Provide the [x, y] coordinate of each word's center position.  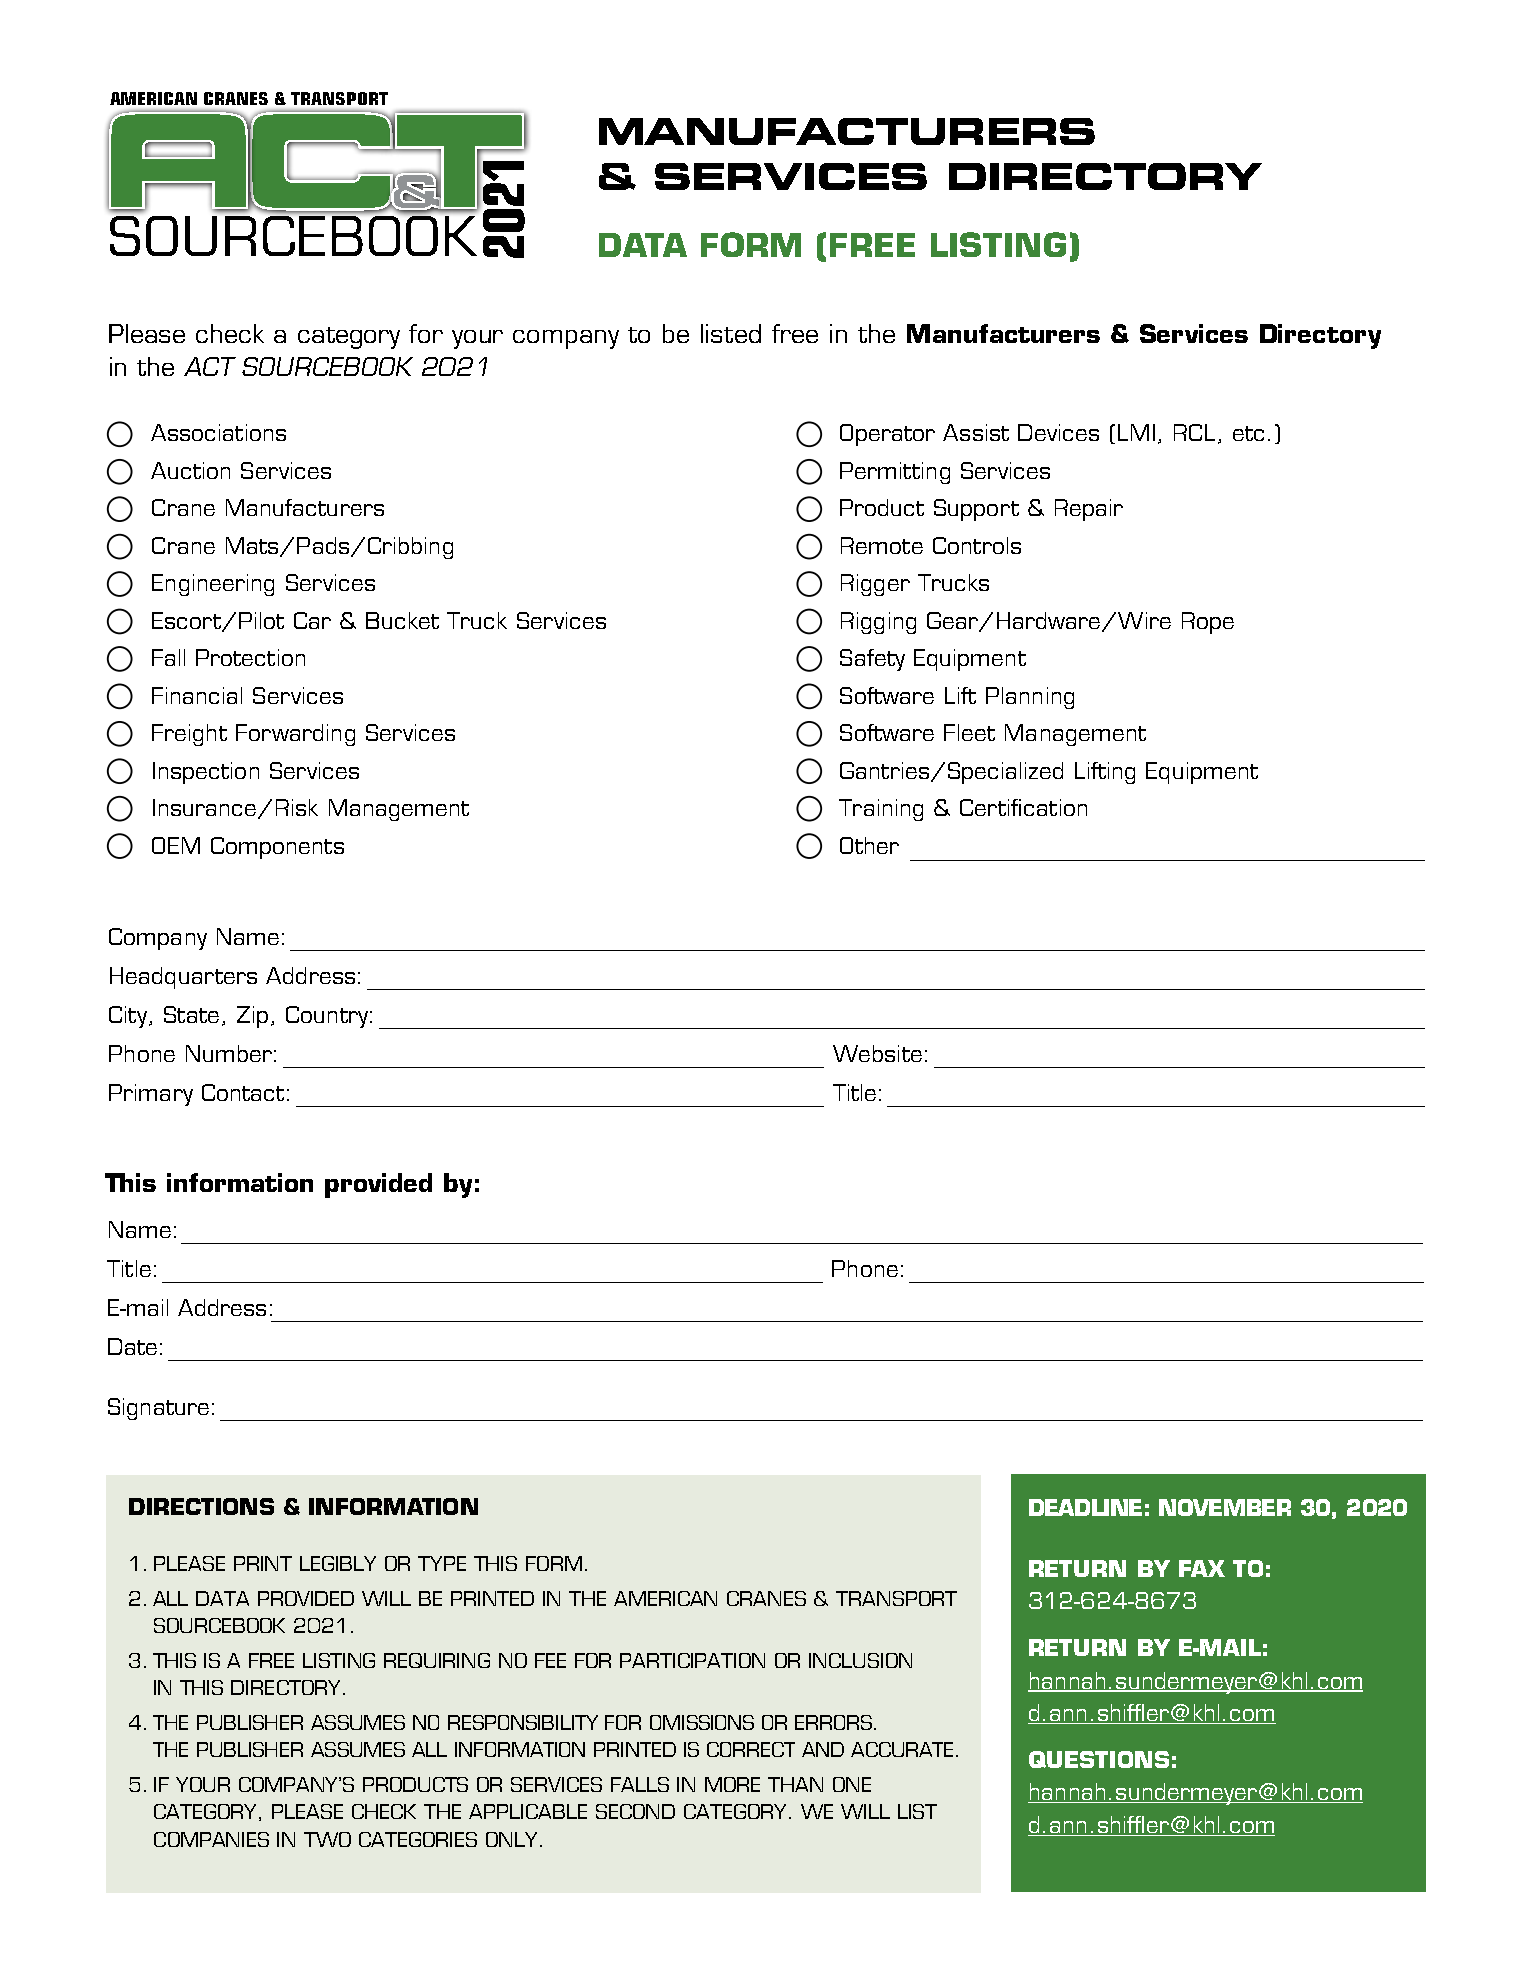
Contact [243, 1092]
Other [869, 845]
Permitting [895, 473]
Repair [1089, 510]
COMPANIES [211, 1839]
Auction [190, 470]
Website [877, 1053]
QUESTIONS [1099, 1759]
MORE [732, 1784]
